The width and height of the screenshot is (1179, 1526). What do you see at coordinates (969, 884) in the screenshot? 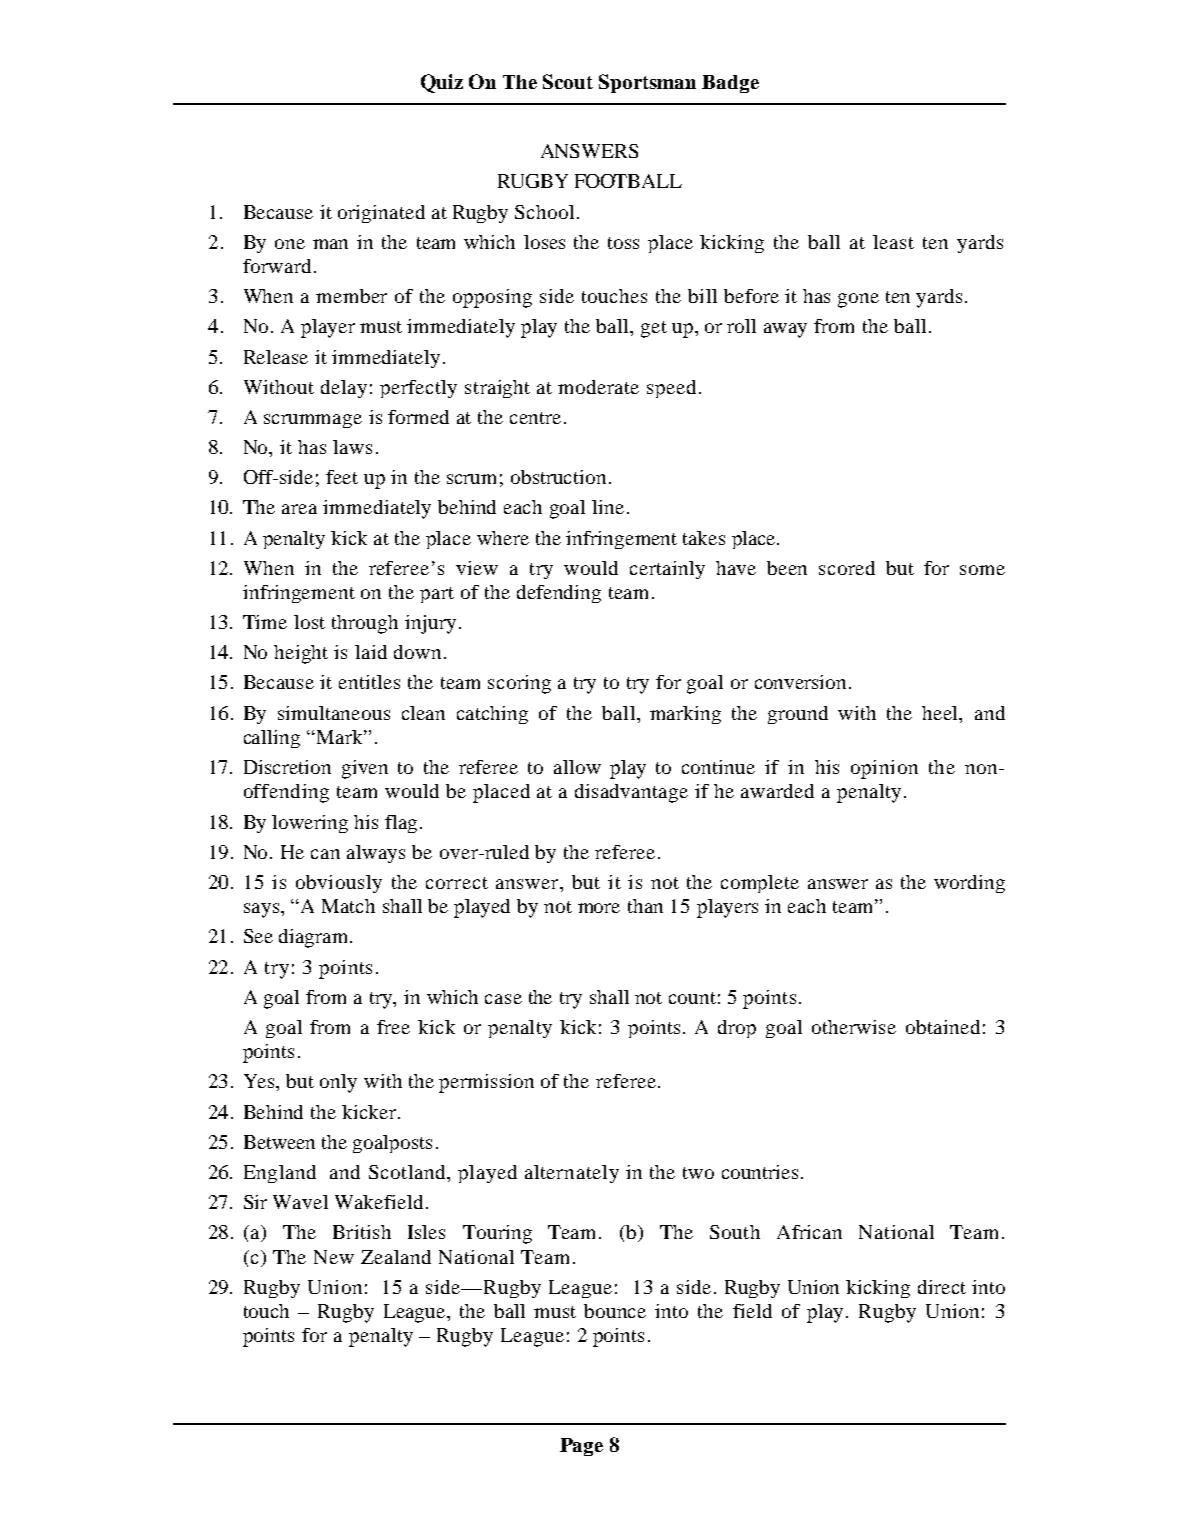
I see `wording` at bounding box center [969, 884].
